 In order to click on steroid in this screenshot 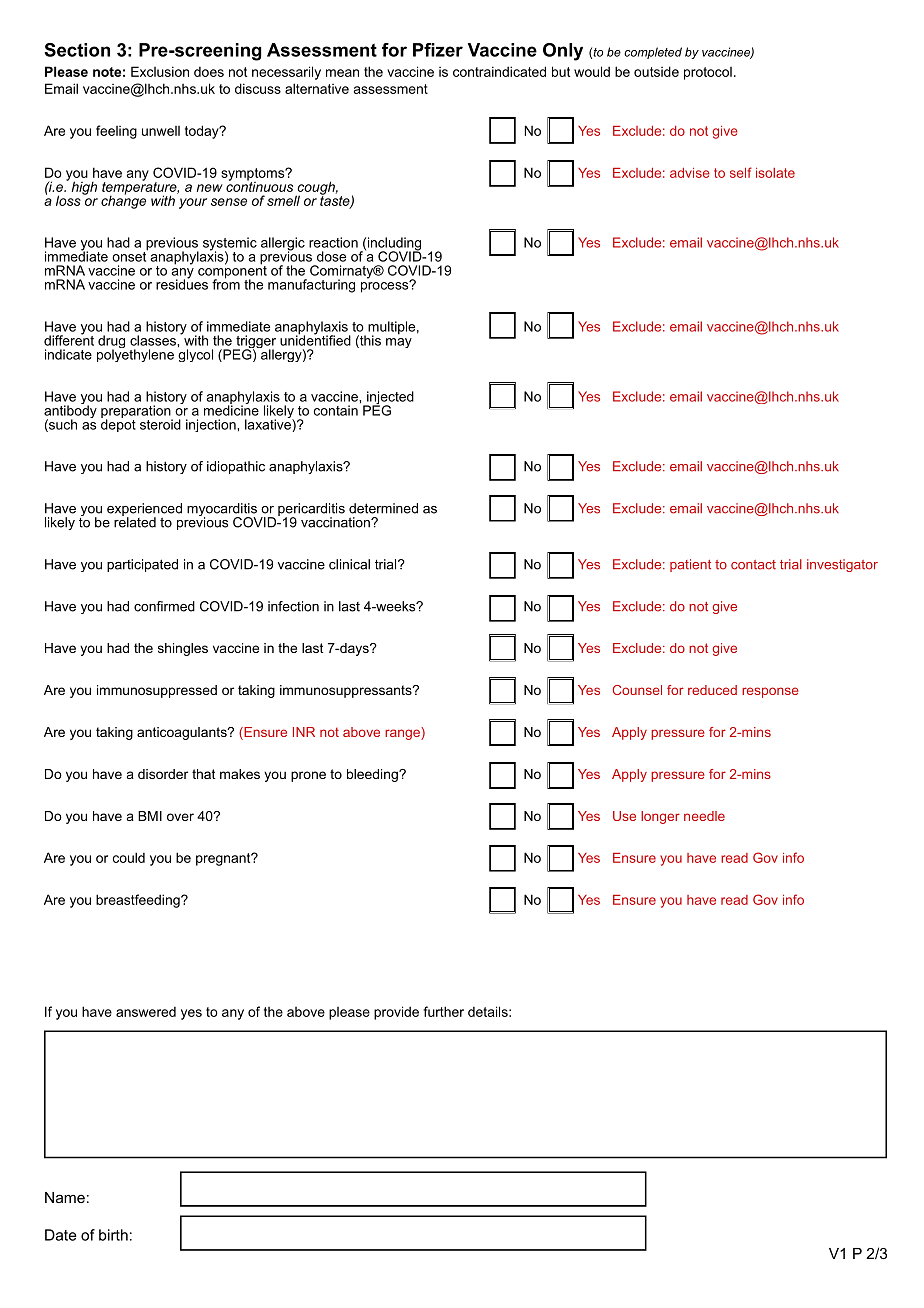, I will do `click(160, 424)`.
